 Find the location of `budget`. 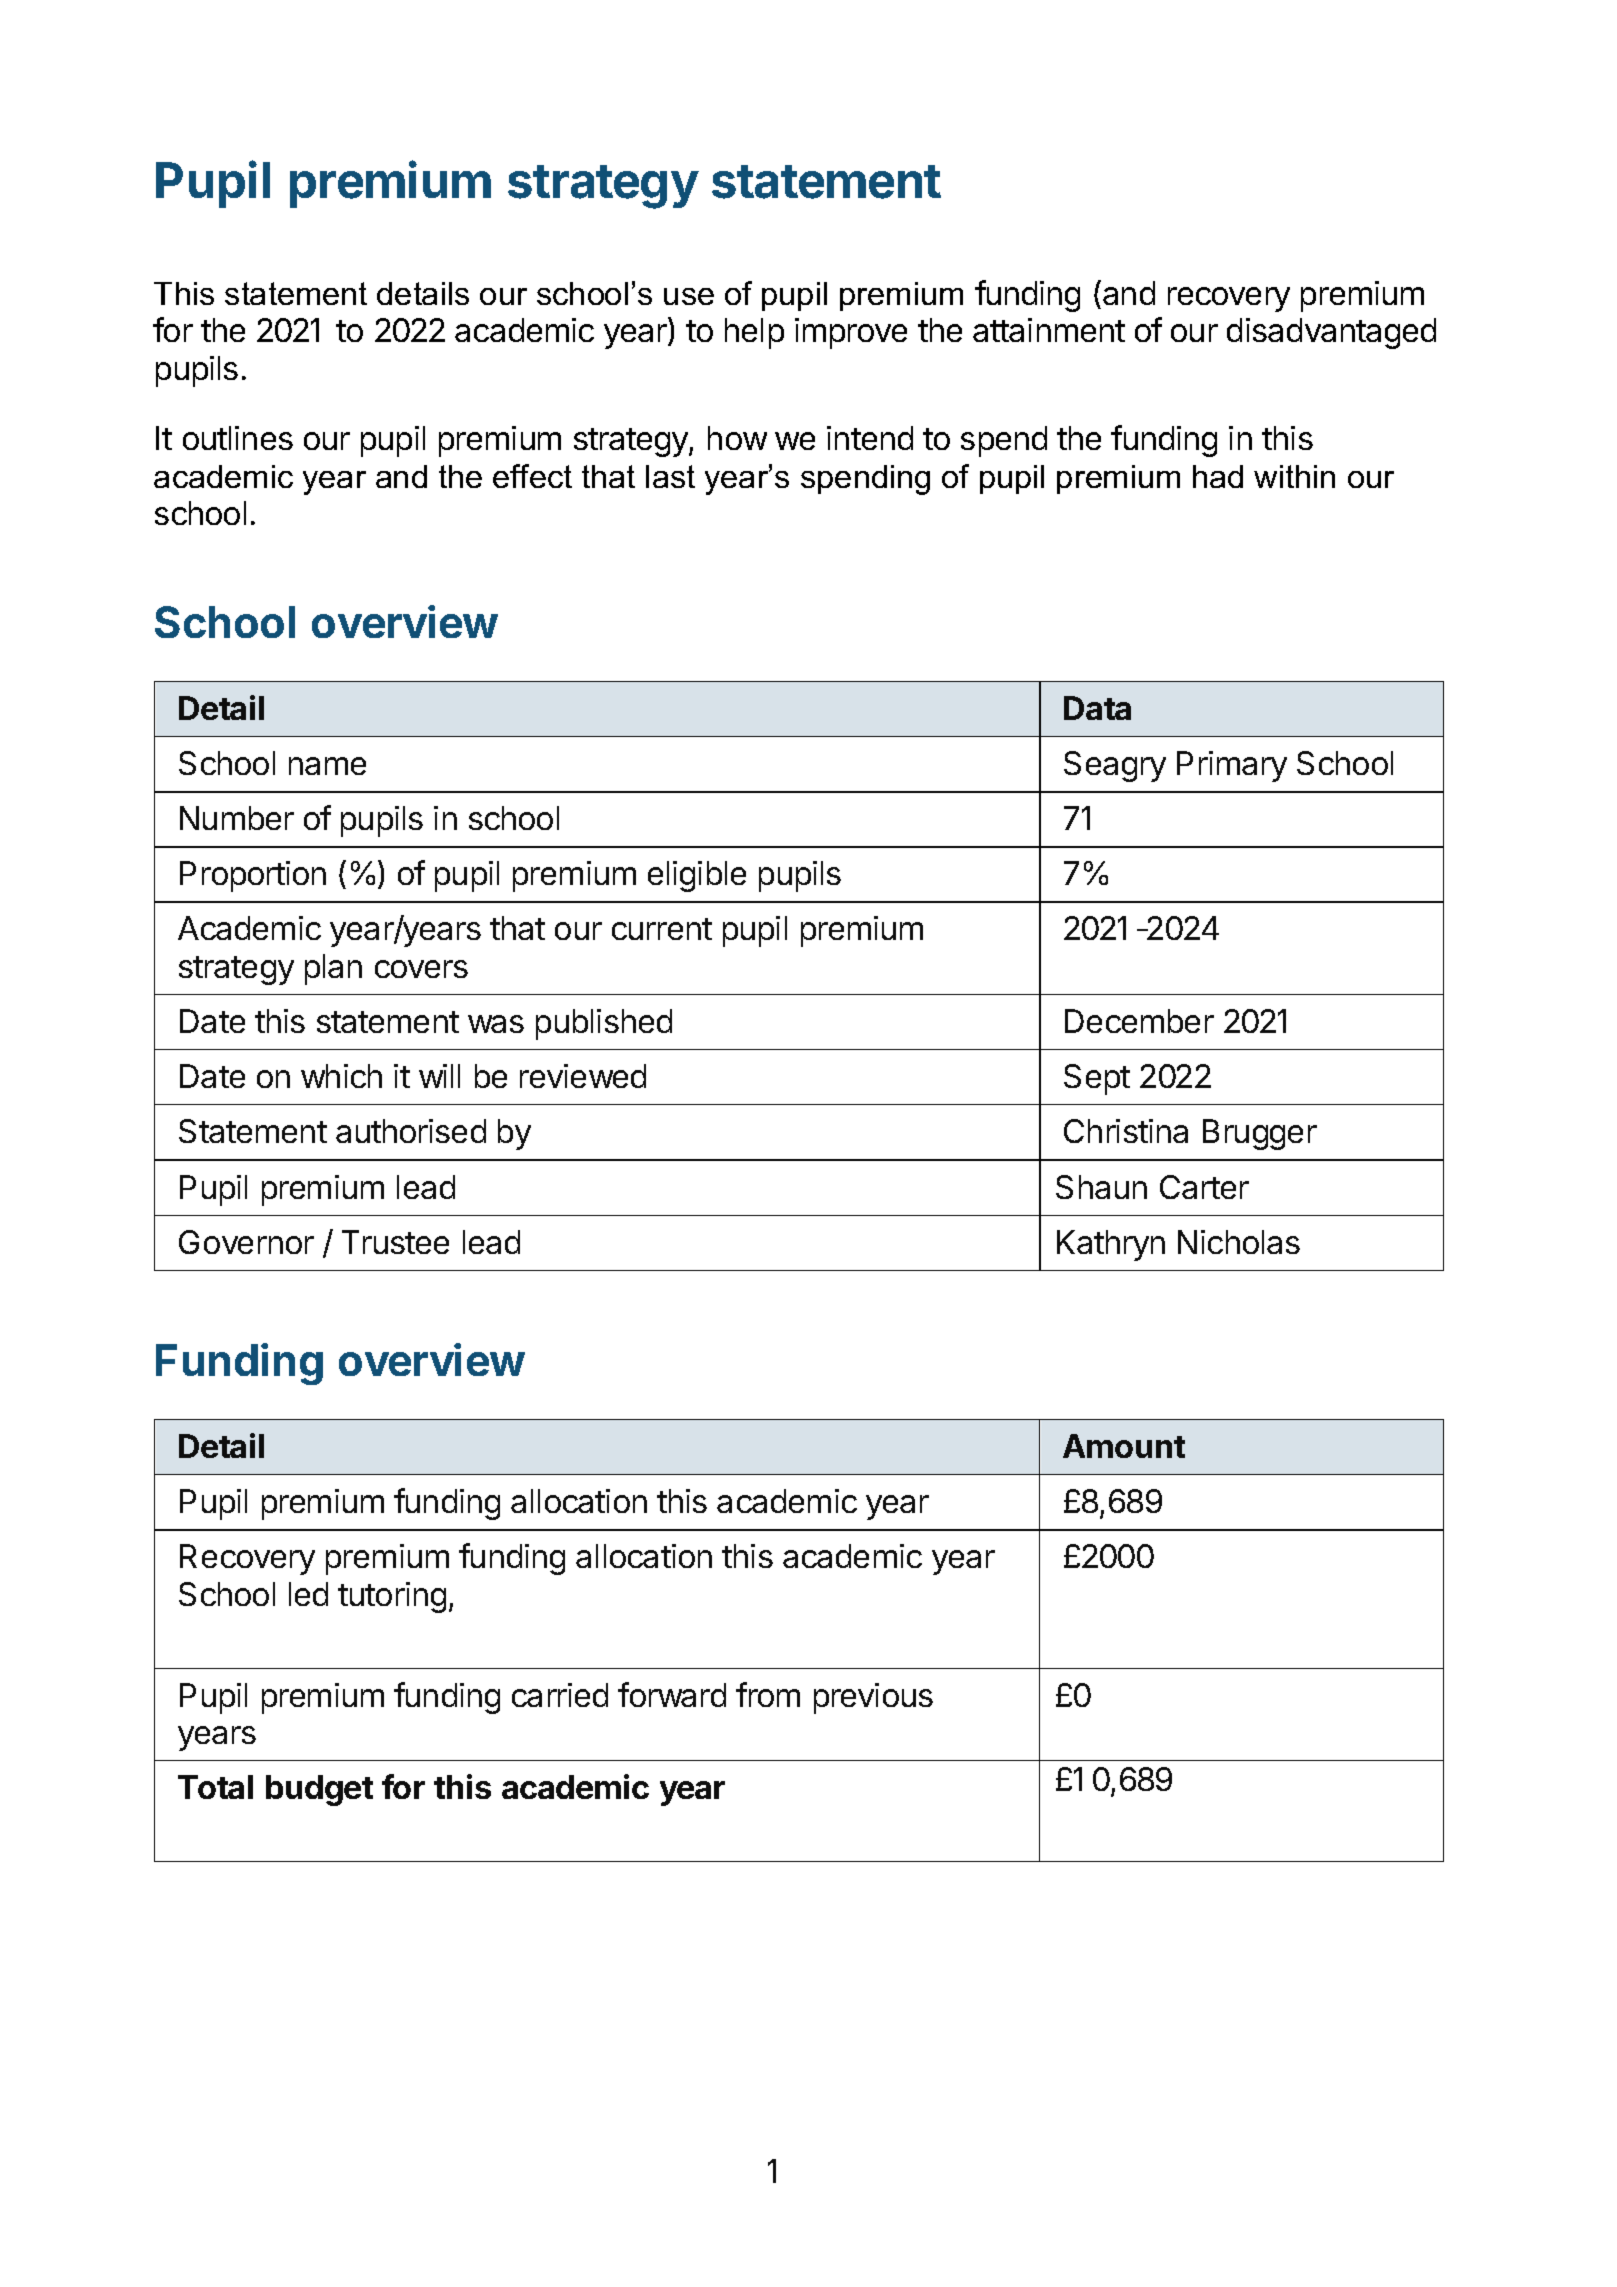

budget is located at coordinates (319, 1790).
